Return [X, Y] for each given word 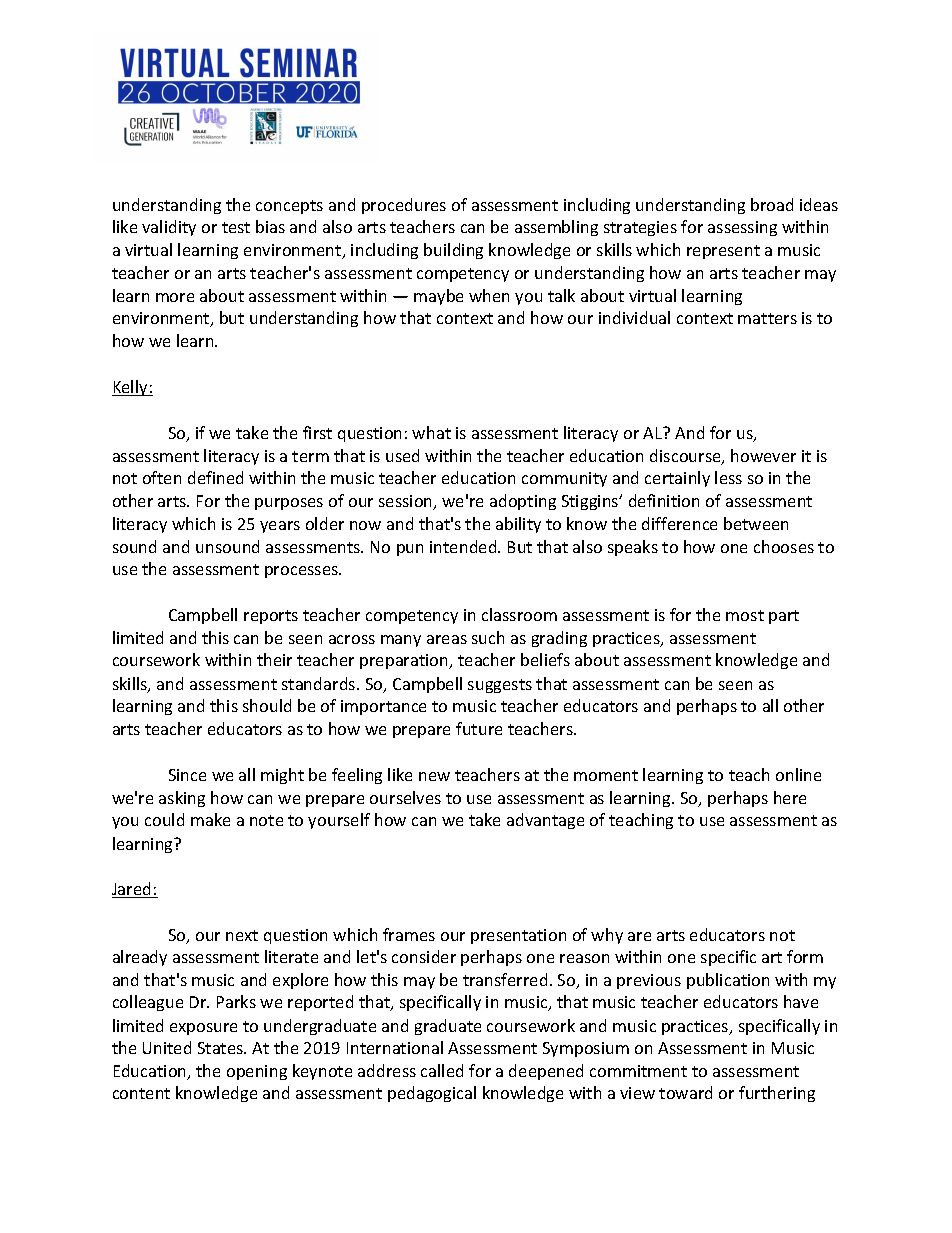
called [442, 1070]
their [274, 659]
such [488, 637]
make [210, 819]
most [745, 615]
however [763, 455]
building [453, 251]
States [221, 1048]
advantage [545, 821]
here [790, 797]
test [236, 227]
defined [215, 477]
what [431, 432]
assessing [742, 228]
